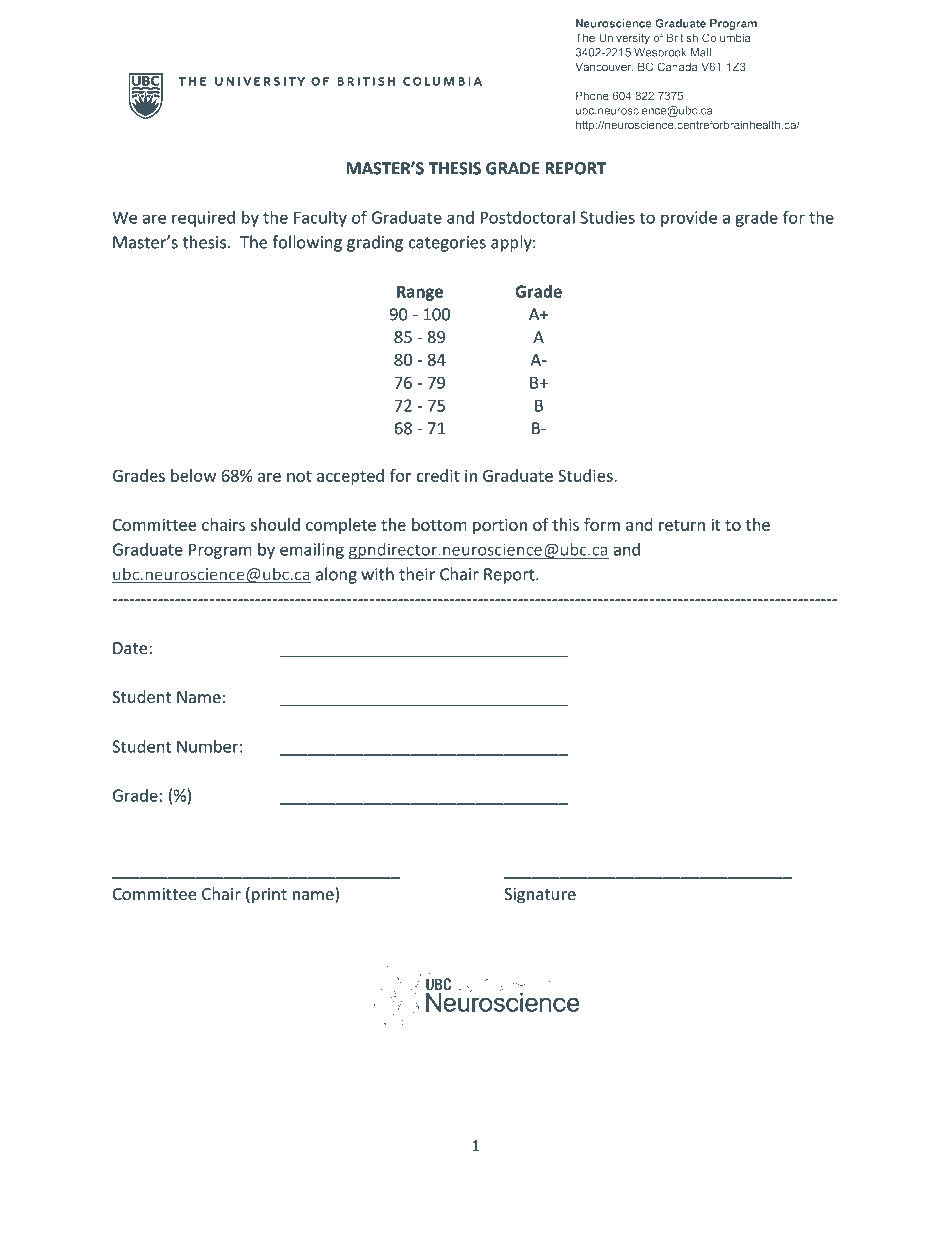 This screenshot has width=952, height=1233. I want to click on print, so click(269, 896).
